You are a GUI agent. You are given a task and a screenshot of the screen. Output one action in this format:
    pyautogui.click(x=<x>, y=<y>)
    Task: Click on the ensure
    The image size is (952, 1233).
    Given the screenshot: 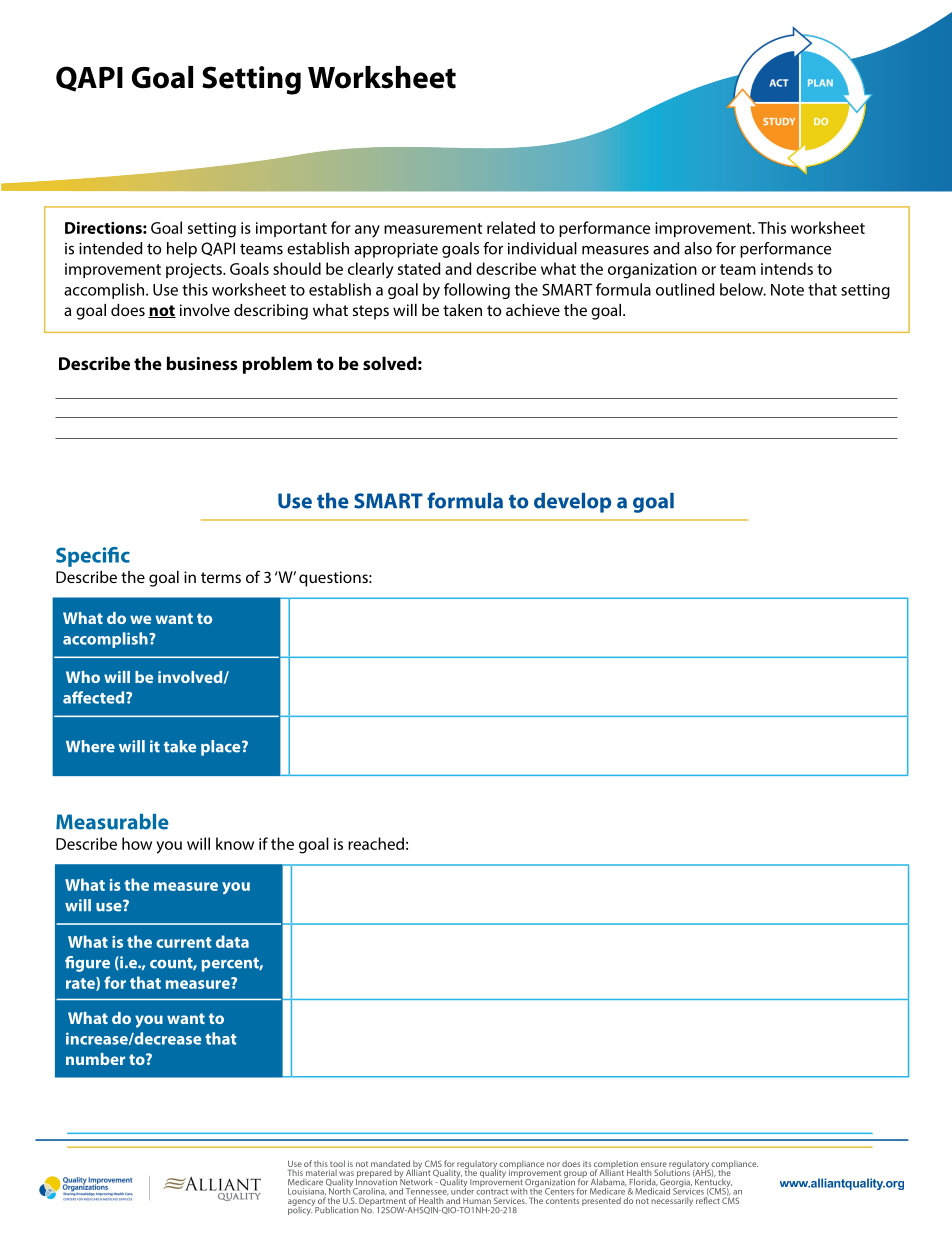 What is the action you would take?
    pyautogui.click(x=654, y=1166)
